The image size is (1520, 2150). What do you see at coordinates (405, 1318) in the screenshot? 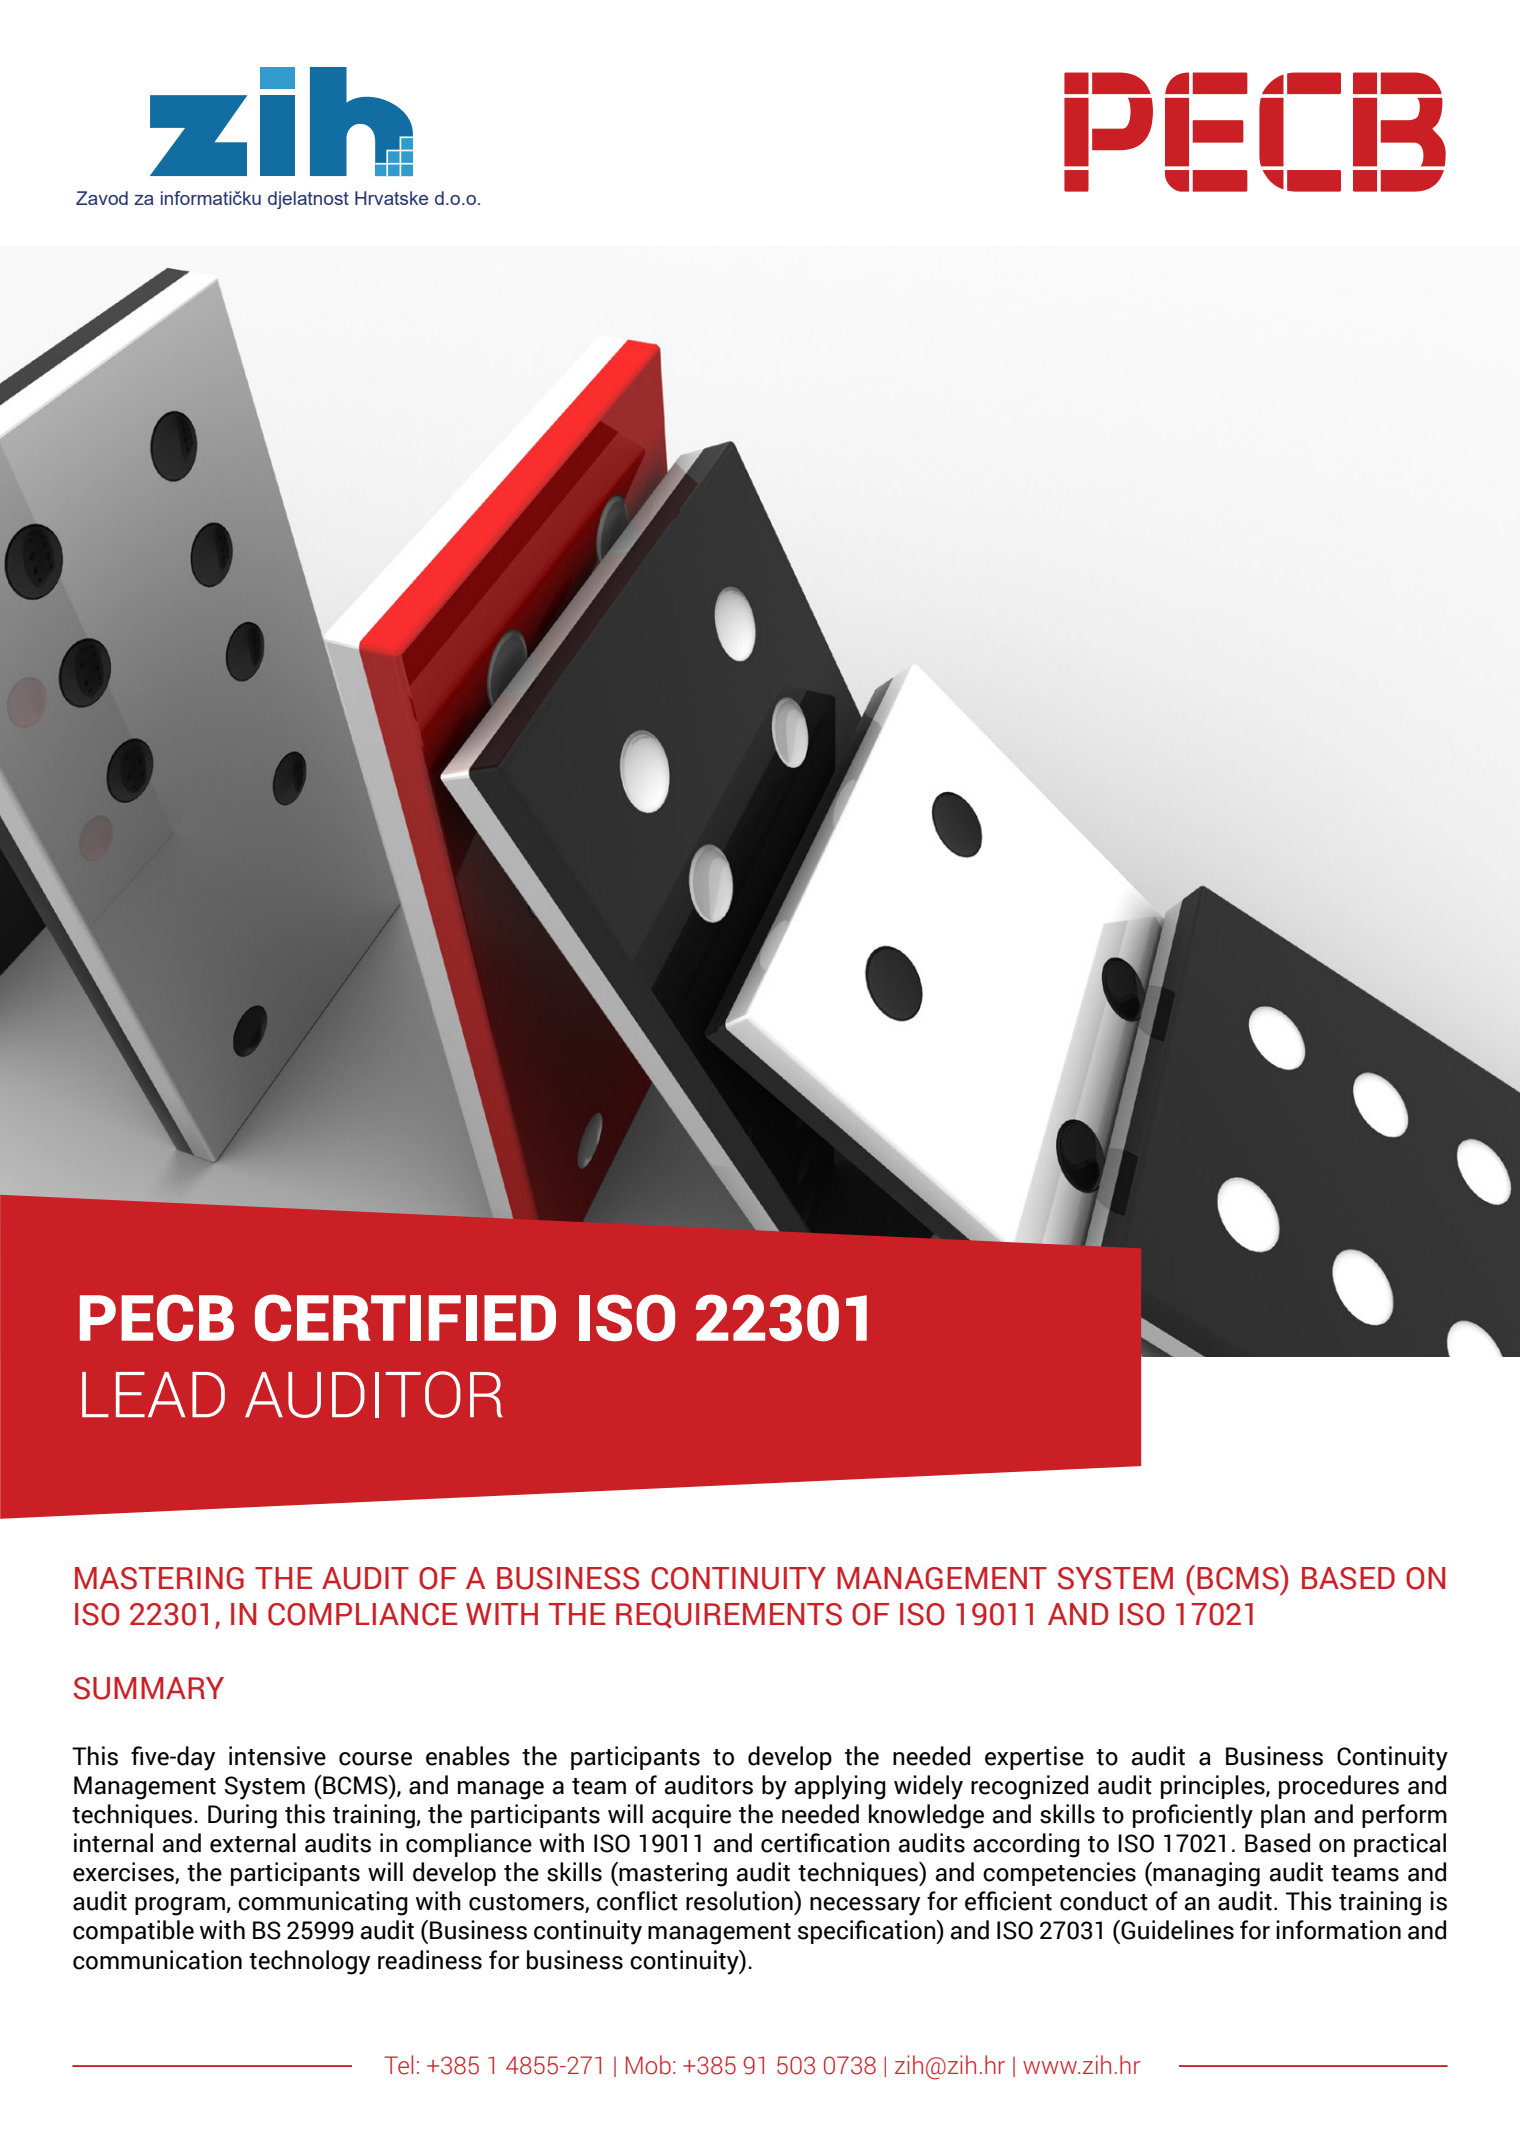
I see `CERTIFIED` at bounding box center [405, 1318].
